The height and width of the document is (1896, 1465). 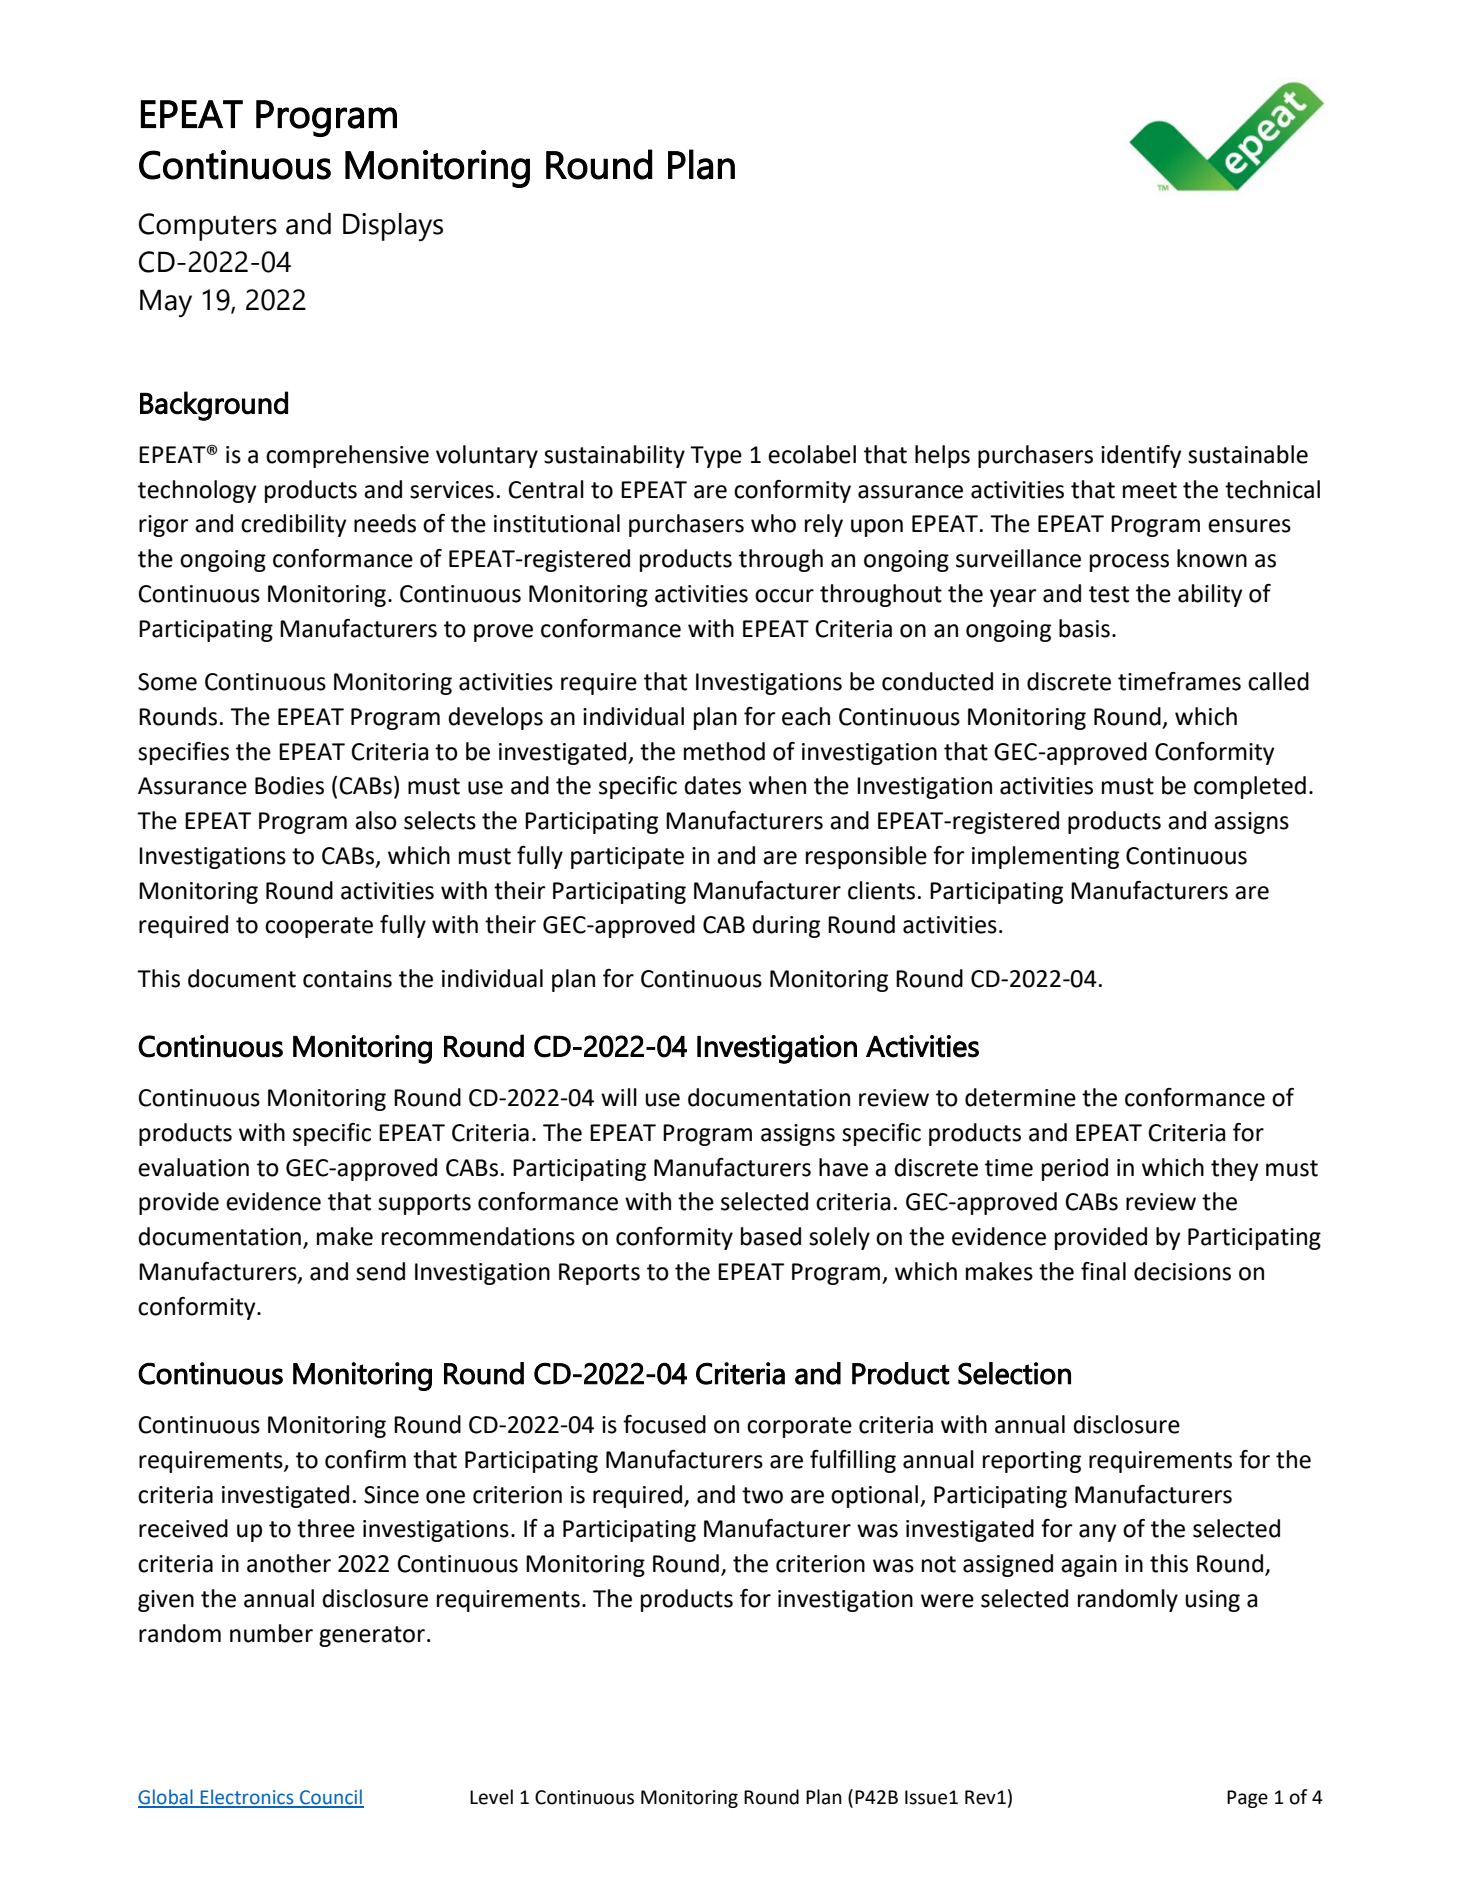 I want to click on Council, so click(x=331, y=1798).
